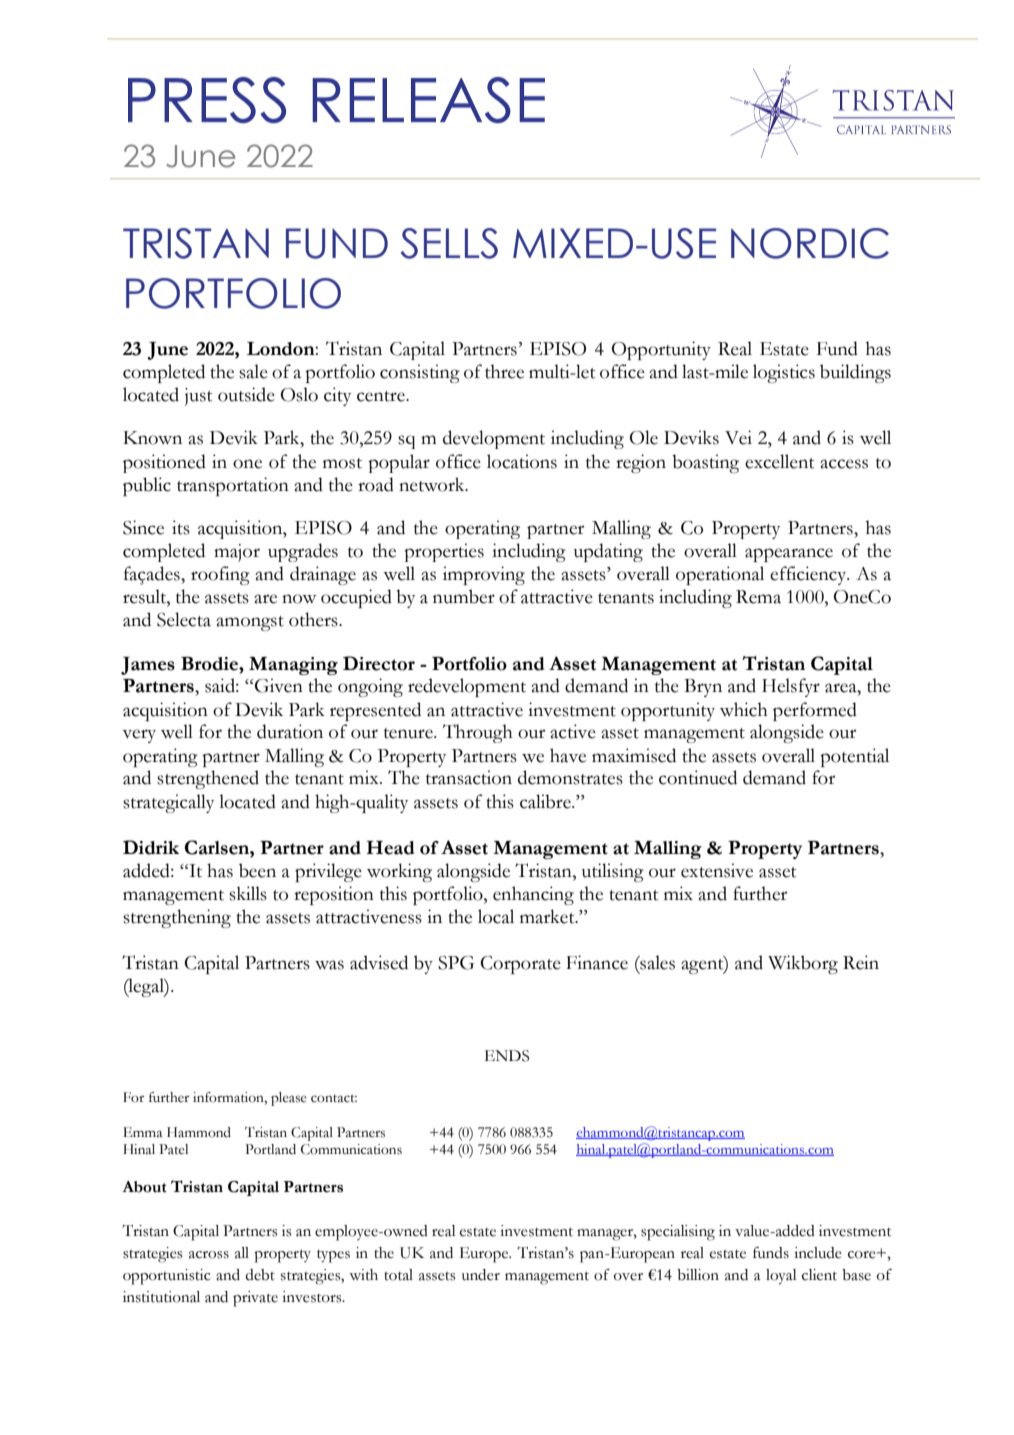 The image size is (1014, 1435). What do you see at coordinates (209, 1255) in the page?
I see `across` at bounding box center [209, 1255].
